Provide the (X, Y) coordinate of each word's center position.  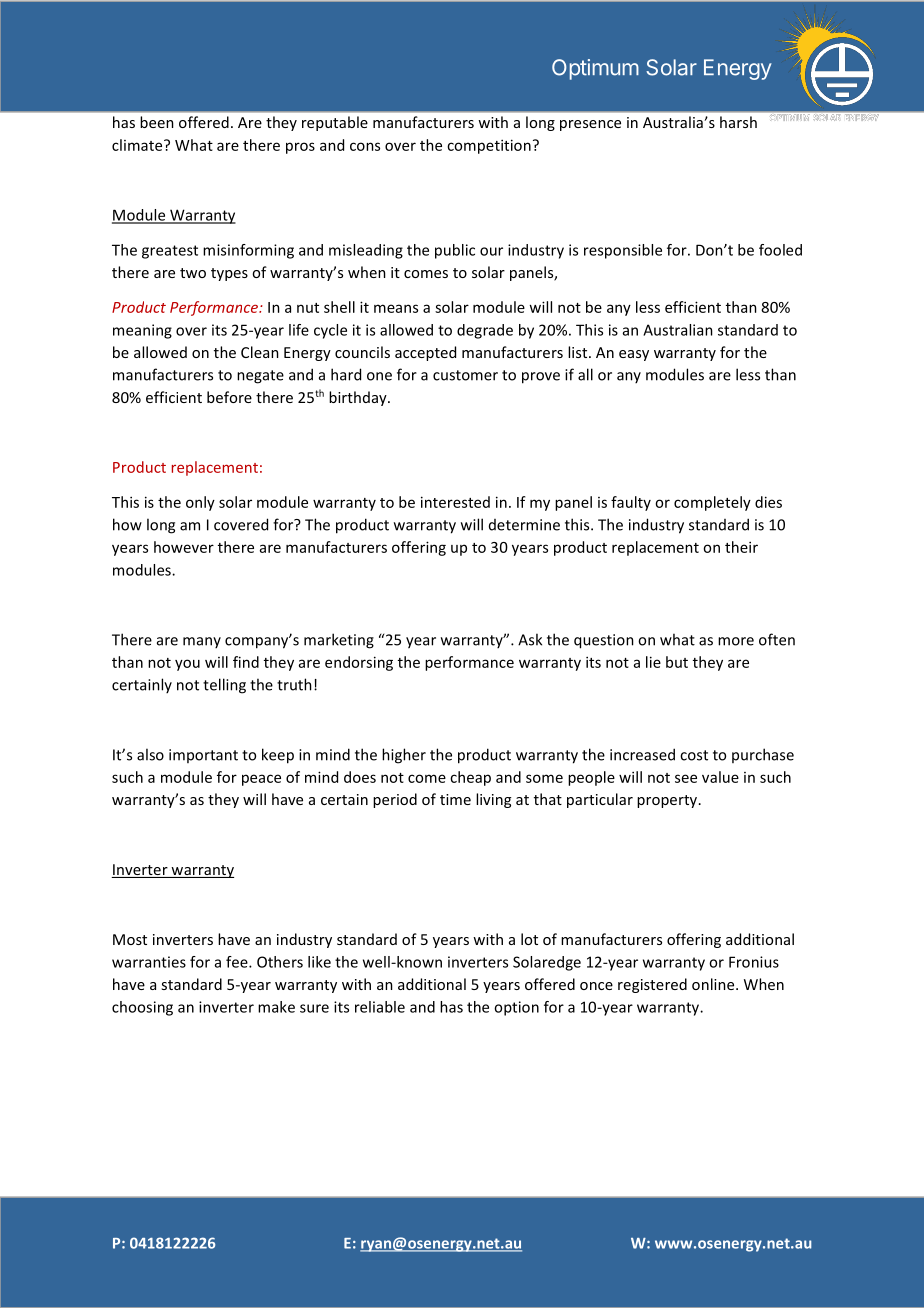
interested (455, 502)
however (184, 547)
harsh (738, 122)
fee (238, 962)
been (157, 122)
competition (489, 146)
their (741, 547)
